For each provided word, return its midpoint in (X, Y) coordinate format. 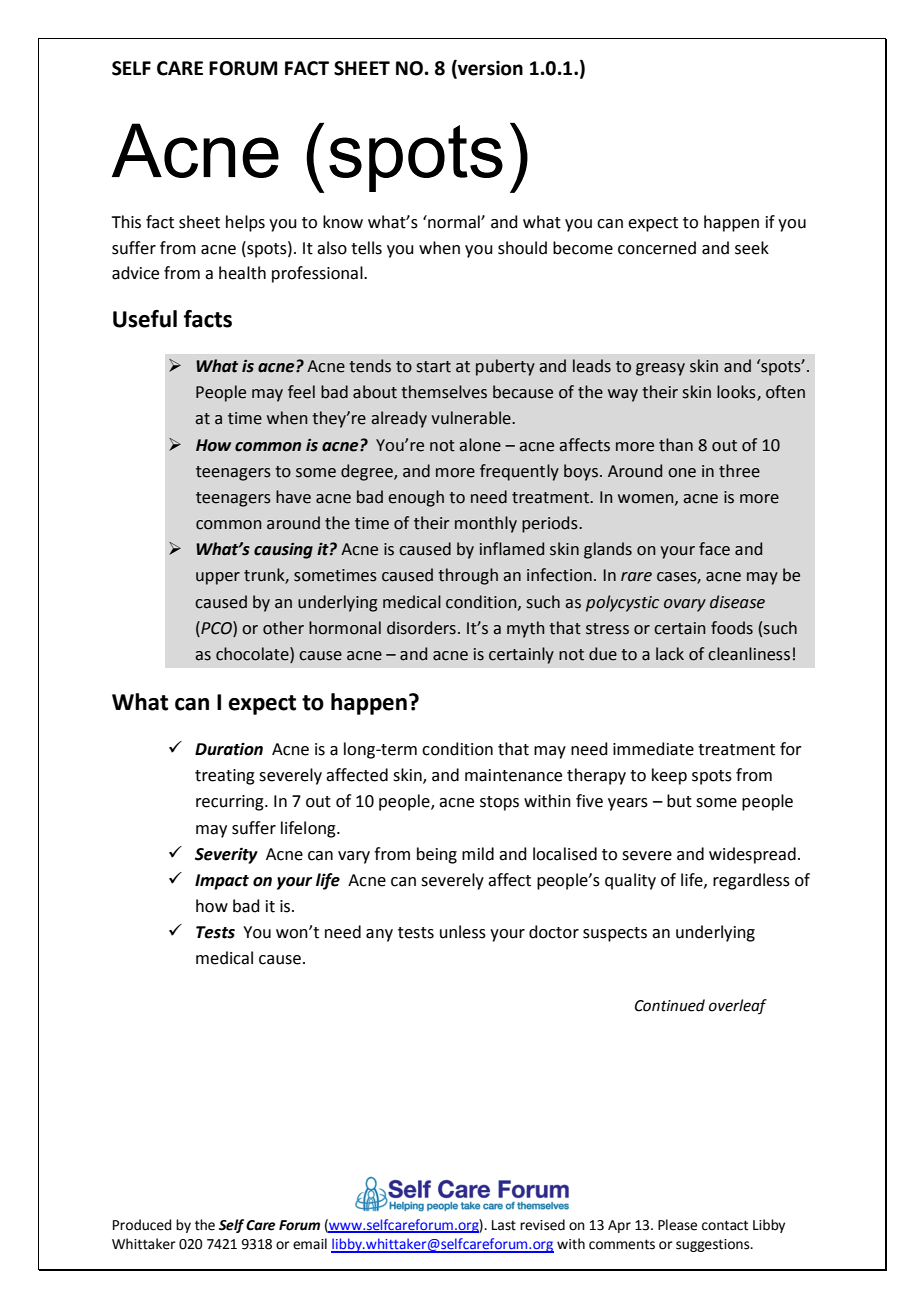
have (293, 497)
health (242, 273)
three (739, 471)
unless (463, 932)
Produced (142, 1225)
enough (416, 498)
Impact (222, 882)
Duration (229, 749)
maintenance (513, 775)
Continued (670, 1005)
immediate (653, 749)
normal (454, 222)
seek (752, 248)
